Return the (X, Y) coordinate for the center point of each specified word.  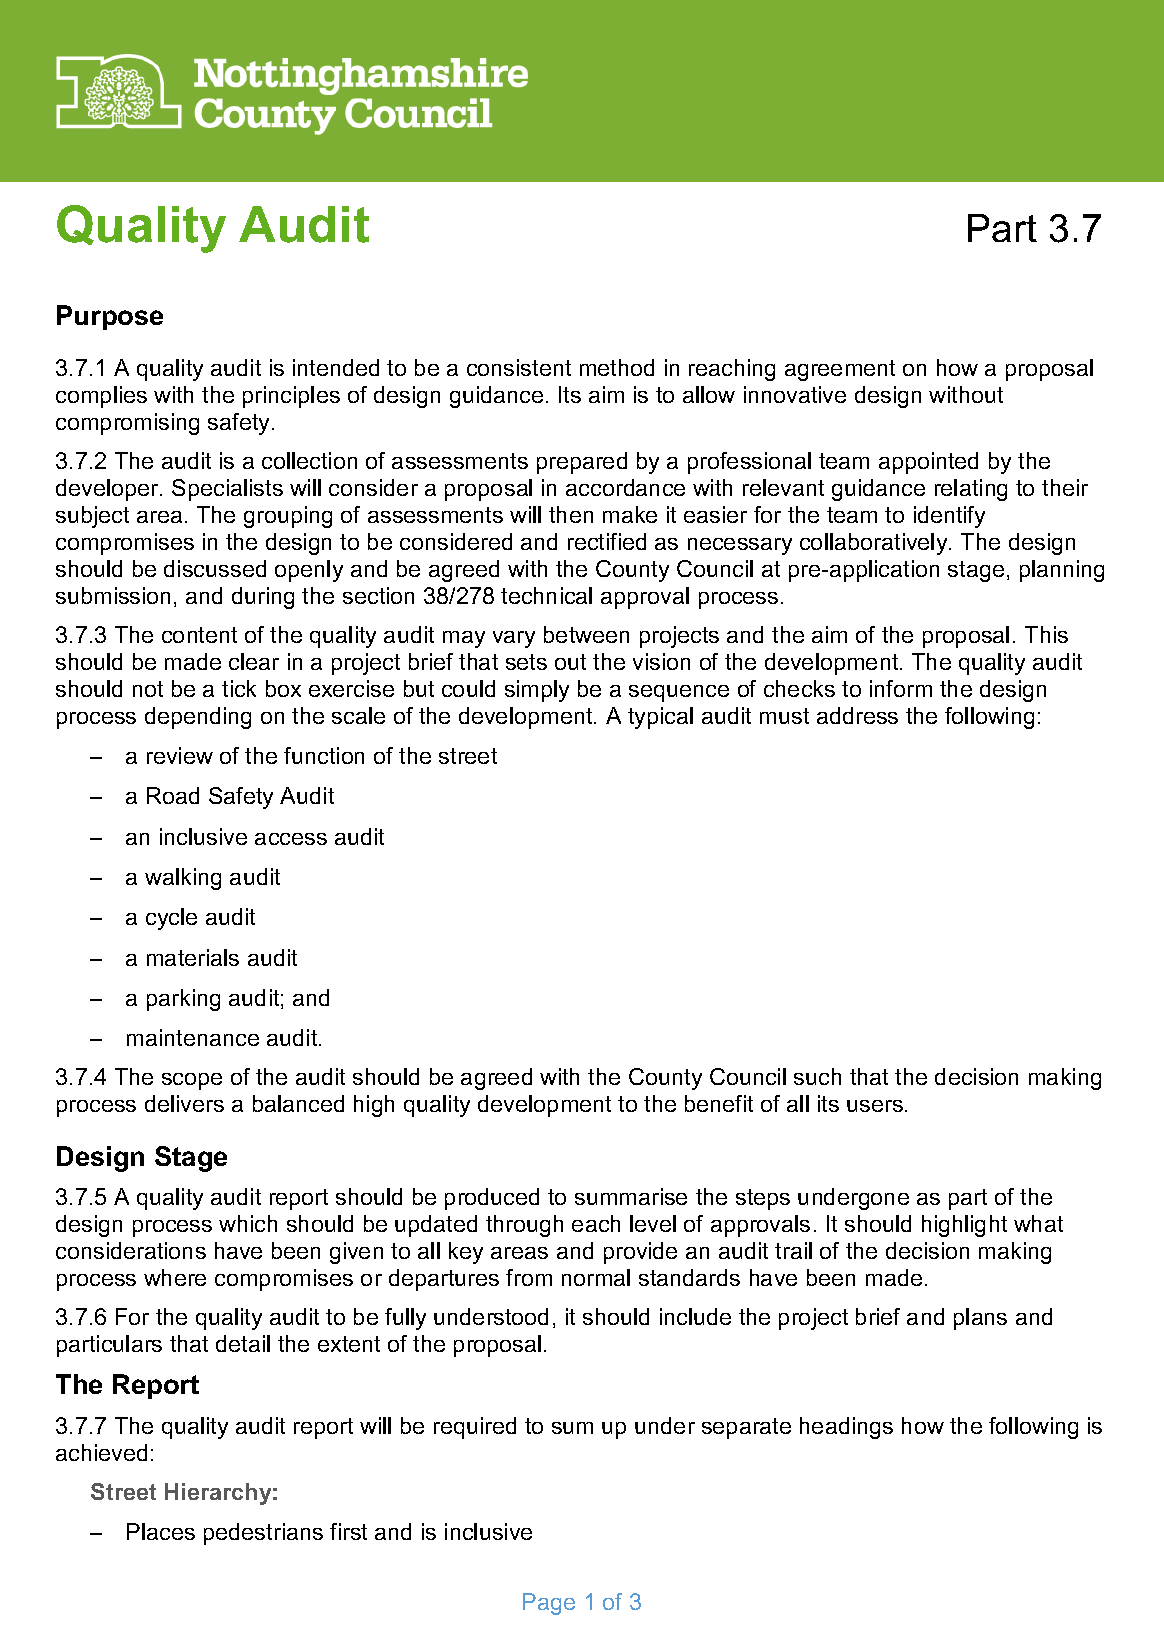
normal (596, 1277)
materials (193, 957)
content (199, 635)
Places (161, 1531)
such (817, 1076)
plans (980, 1319)
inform (901, 688)
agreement (840, 370)
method (617, 367)
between (586, 634)
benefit (719, 1103)
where (175, 1277)
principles (291, 397)
